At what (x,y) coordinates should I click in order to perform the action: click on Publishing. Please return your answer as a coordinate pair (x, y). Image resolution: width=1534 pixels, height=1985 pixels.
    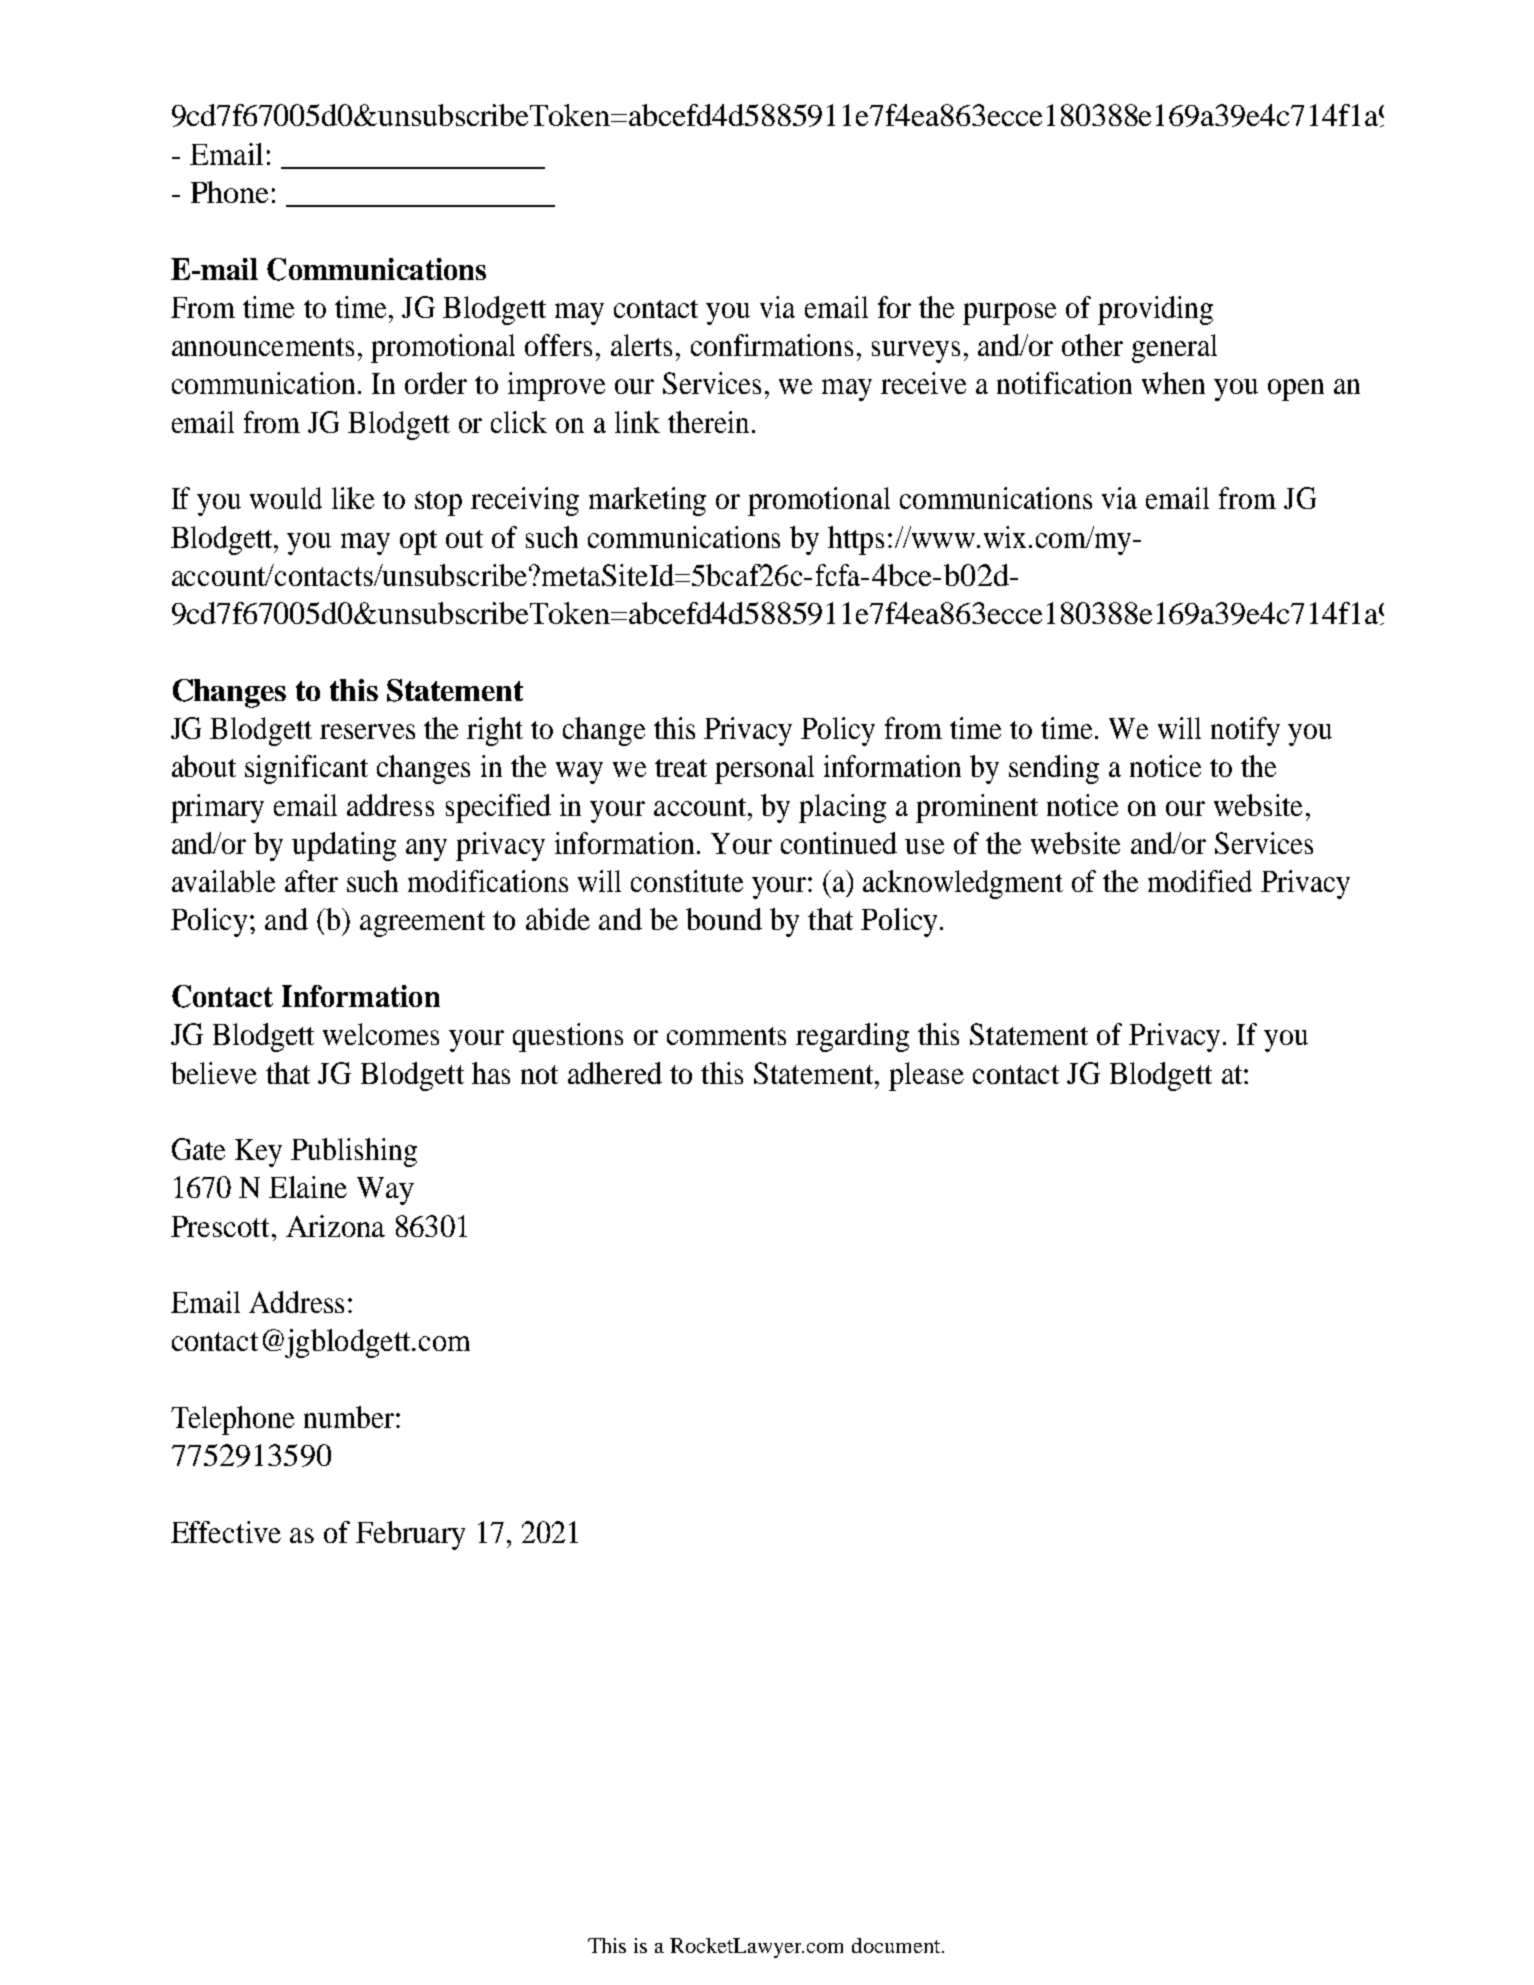
    Looking at the image, I should click on (354, 1152).
